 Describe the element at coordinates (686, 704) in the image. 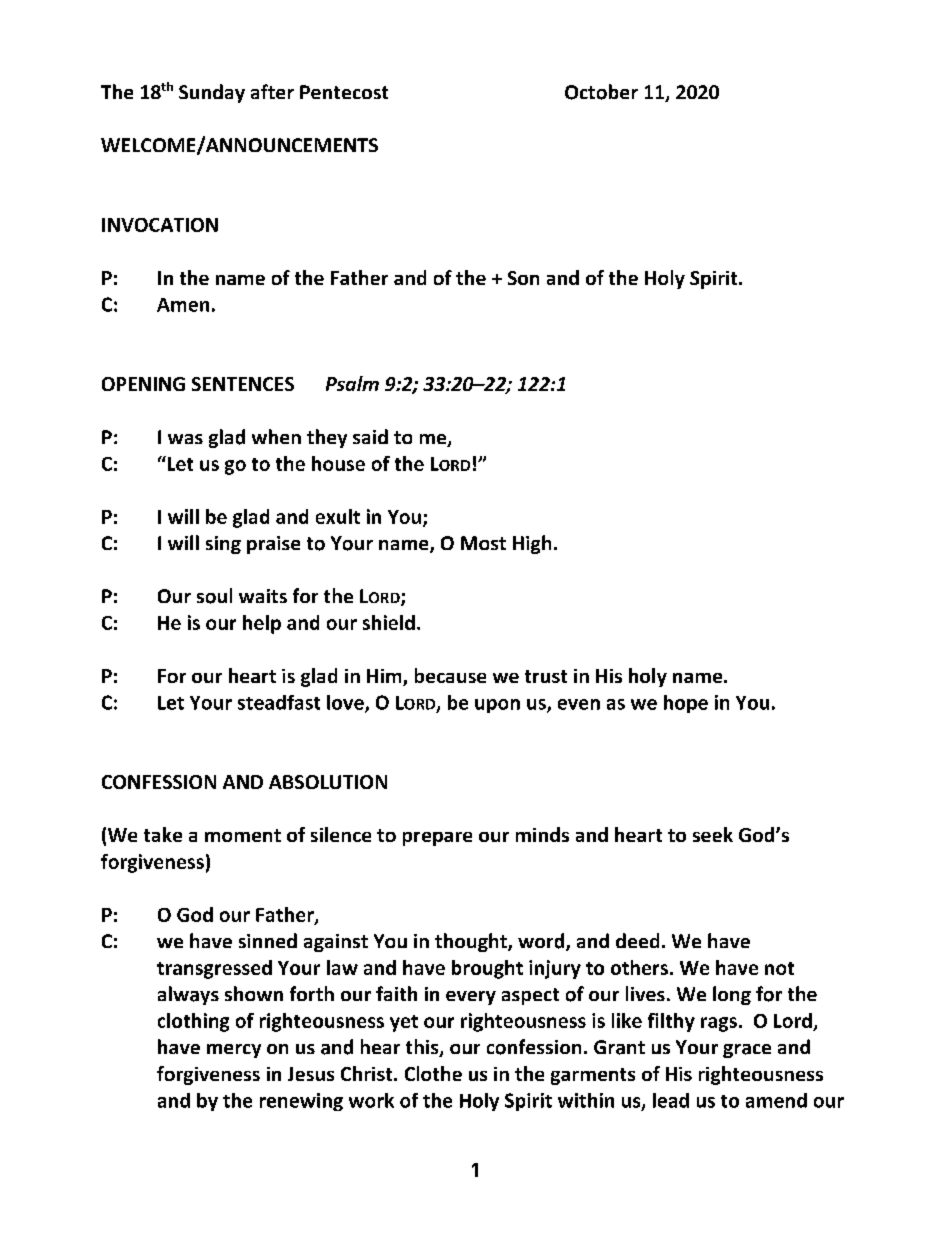

I see `hope` at that location.
